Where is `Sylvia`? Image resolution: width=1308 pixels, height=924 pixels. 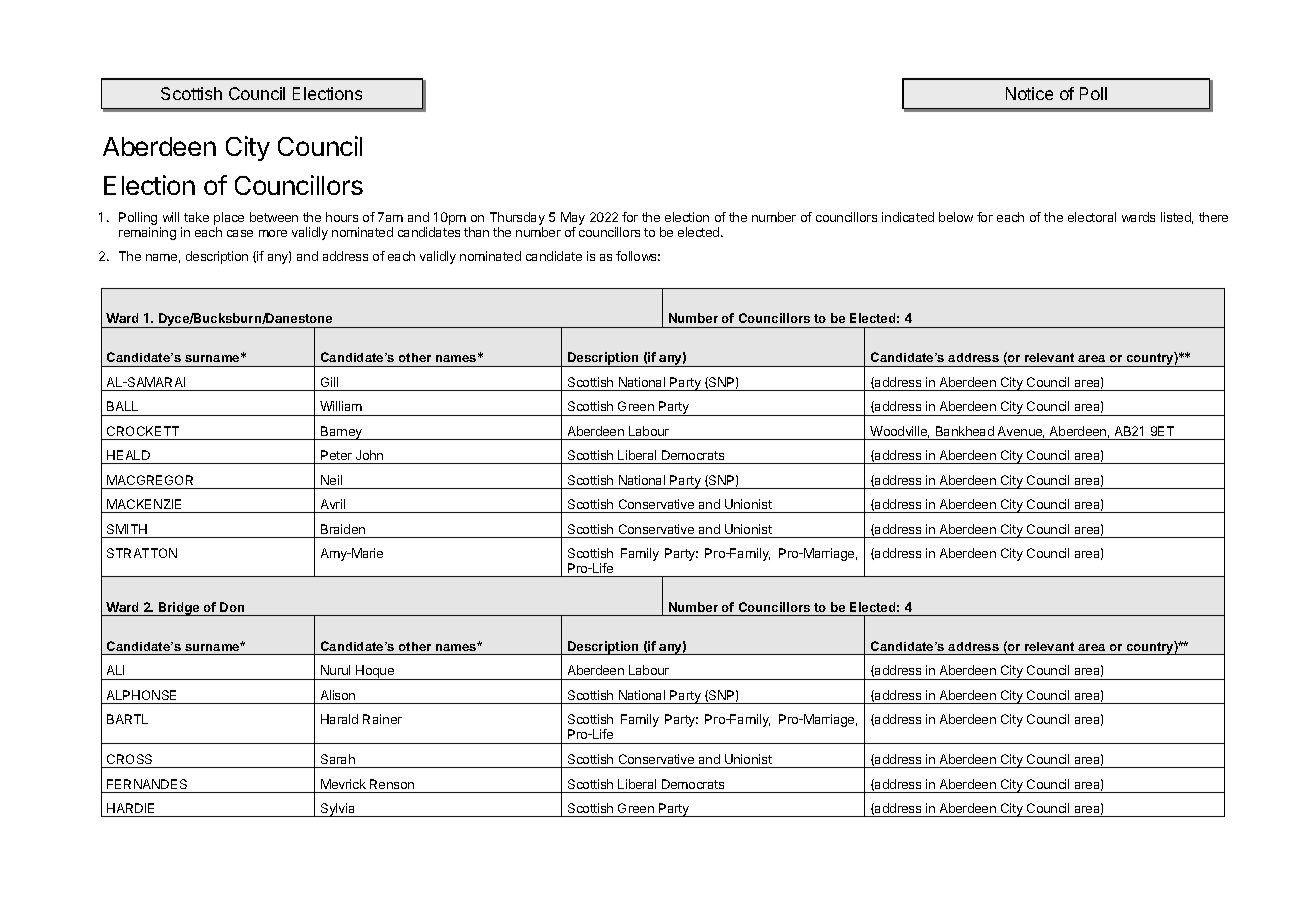
Sylvia is located at coordinates (338, 810).
